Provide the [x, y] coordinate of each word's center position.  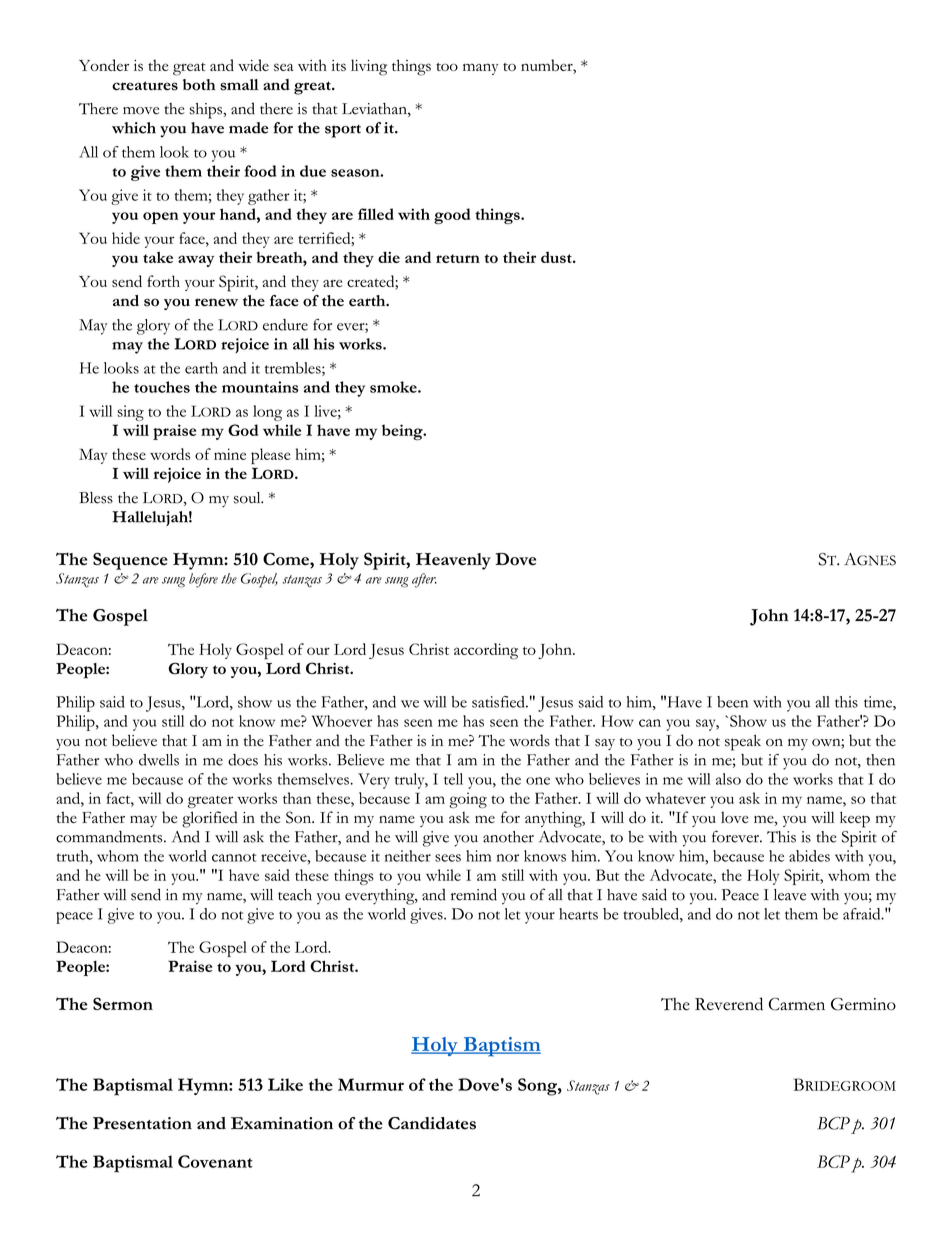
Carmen [797, 1004]
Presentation [142, 1123]
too [447, 67]
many [481, 69]
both [199, 85]
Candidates [432, 1123]
